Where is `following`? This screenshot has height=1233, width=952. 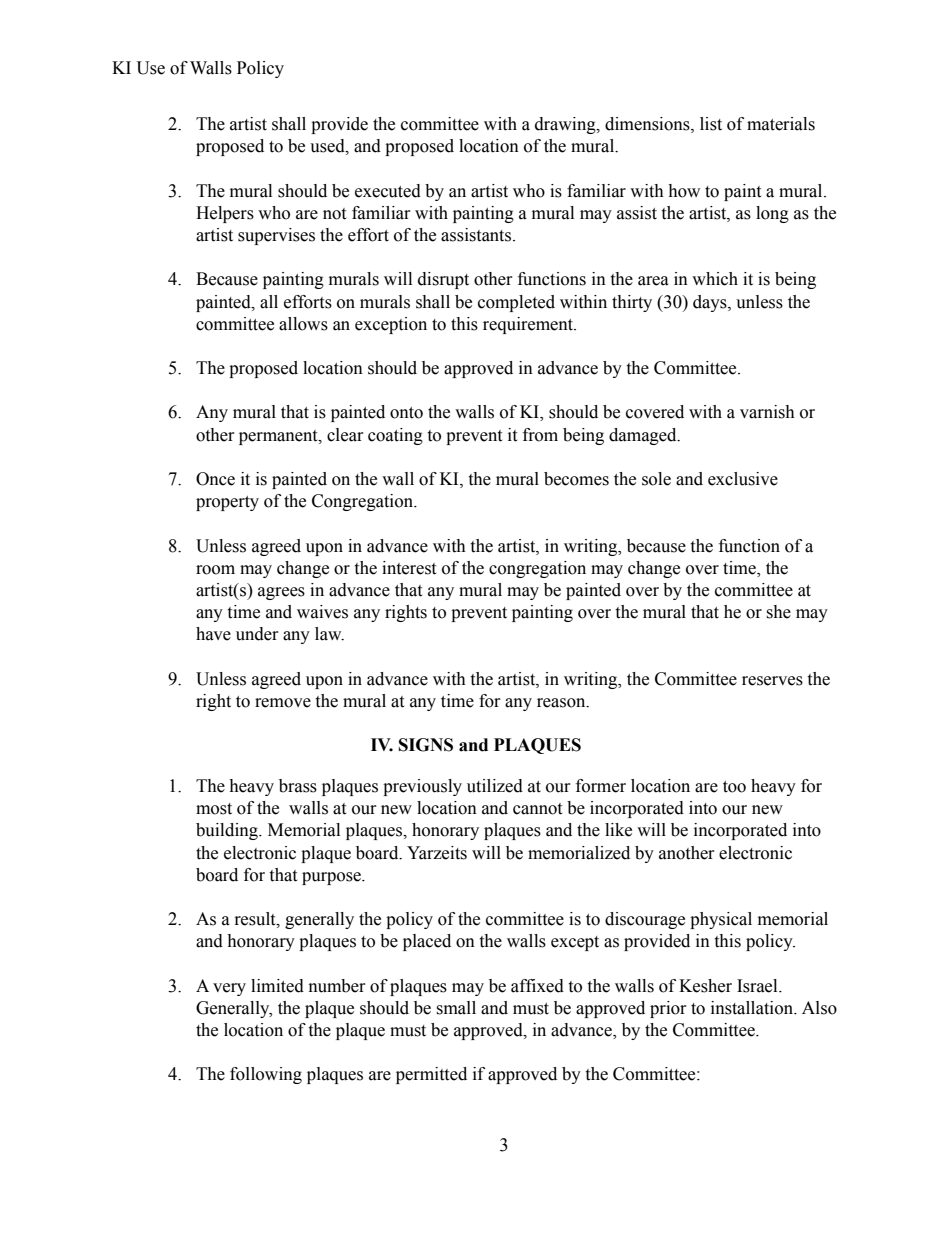
following is located at coordinates (266, 1075).
